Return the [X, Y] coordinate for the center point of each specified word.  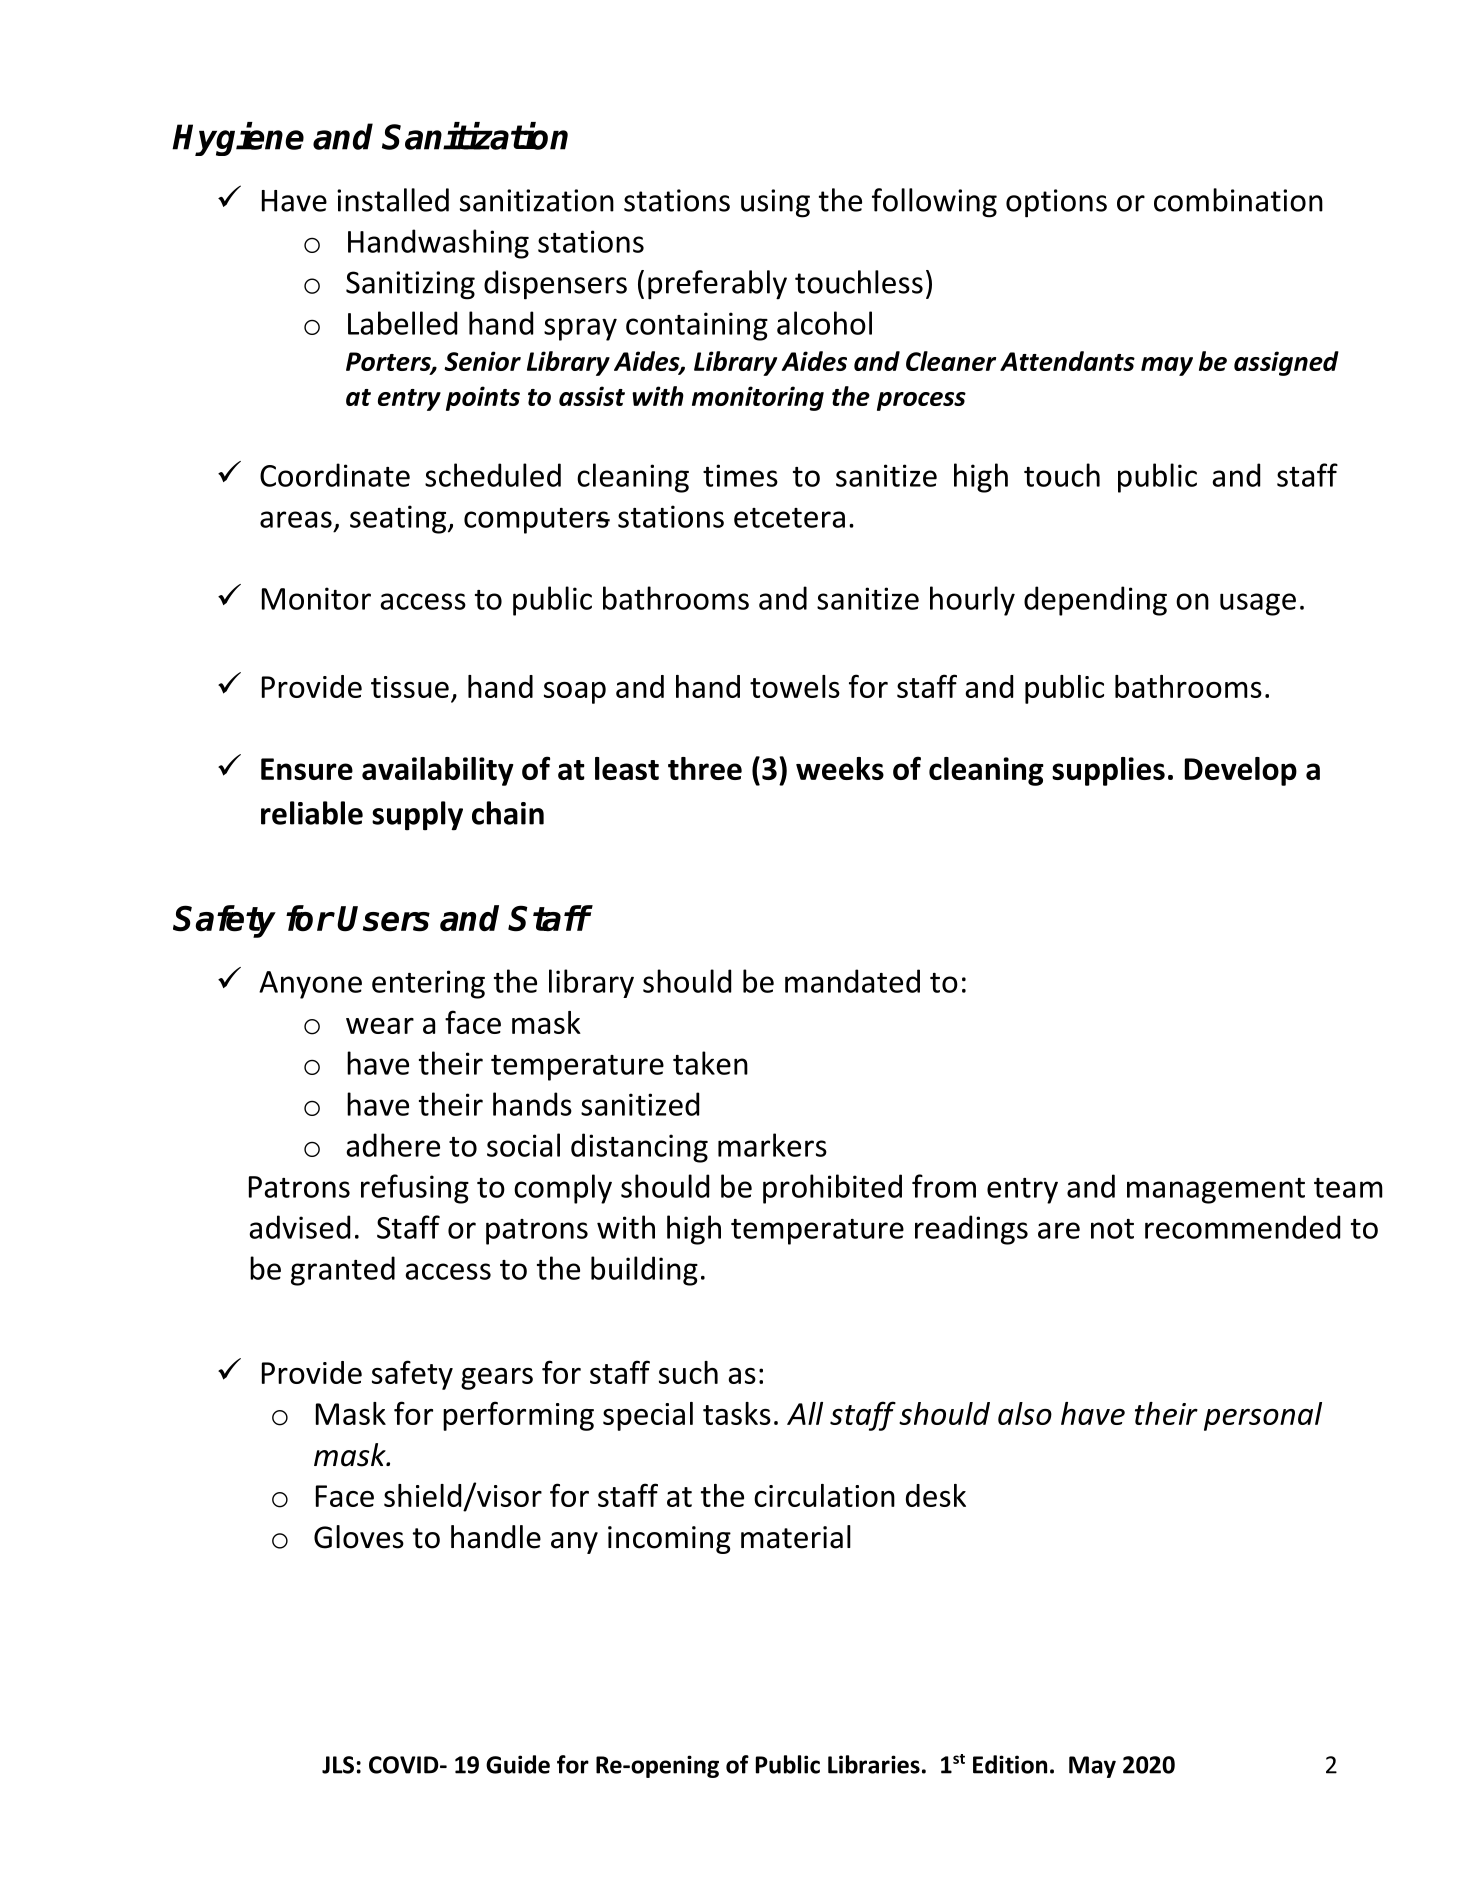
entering [428, 984]
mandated [852, 981]
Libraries [874, 1764]
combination [1238, 200]
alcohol [824, 323]
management [1216, 1191]
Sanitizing [410, 285]
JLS [338, 1765]
